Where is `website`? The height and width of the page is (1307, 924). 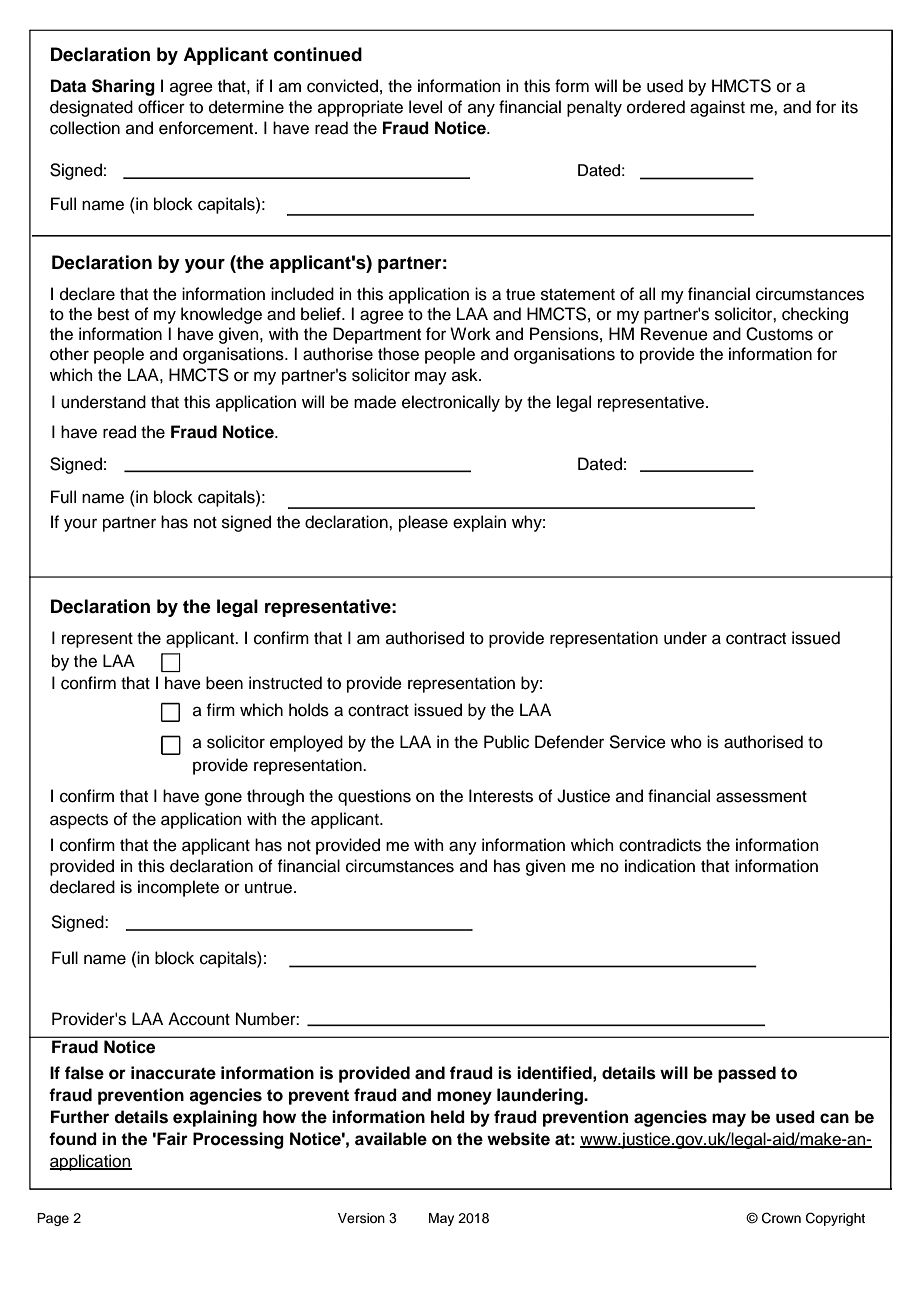
website is located at coordinates (518, 1139).
